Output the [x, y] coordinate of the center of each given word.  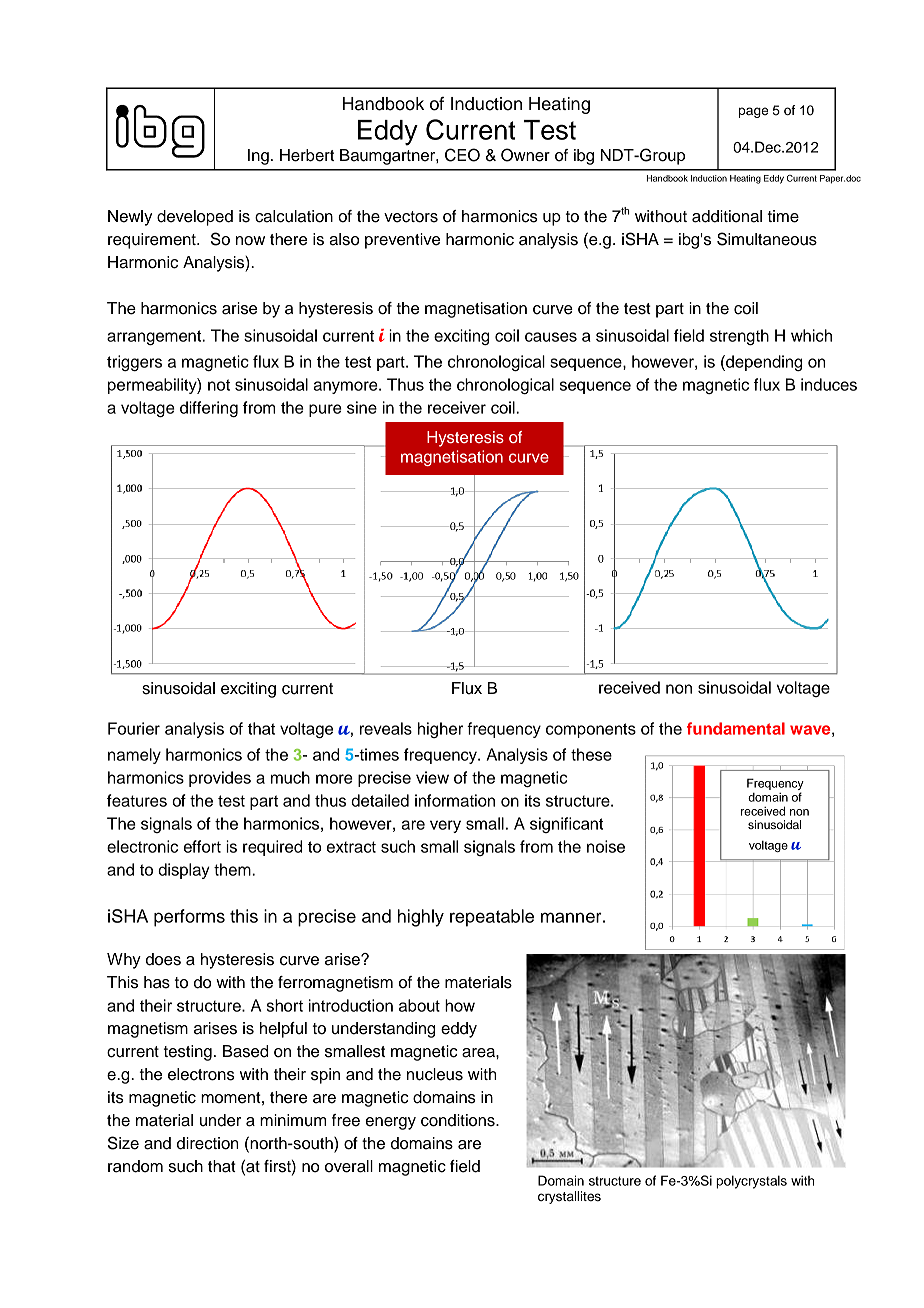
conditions [459, 1120]
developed [195, 218]
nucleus [435, 1074]
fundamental [736, 728]
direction [208, 1143]
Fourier [134, 728]
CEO [462, 155]
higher [440, 730]
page [753, 112]
